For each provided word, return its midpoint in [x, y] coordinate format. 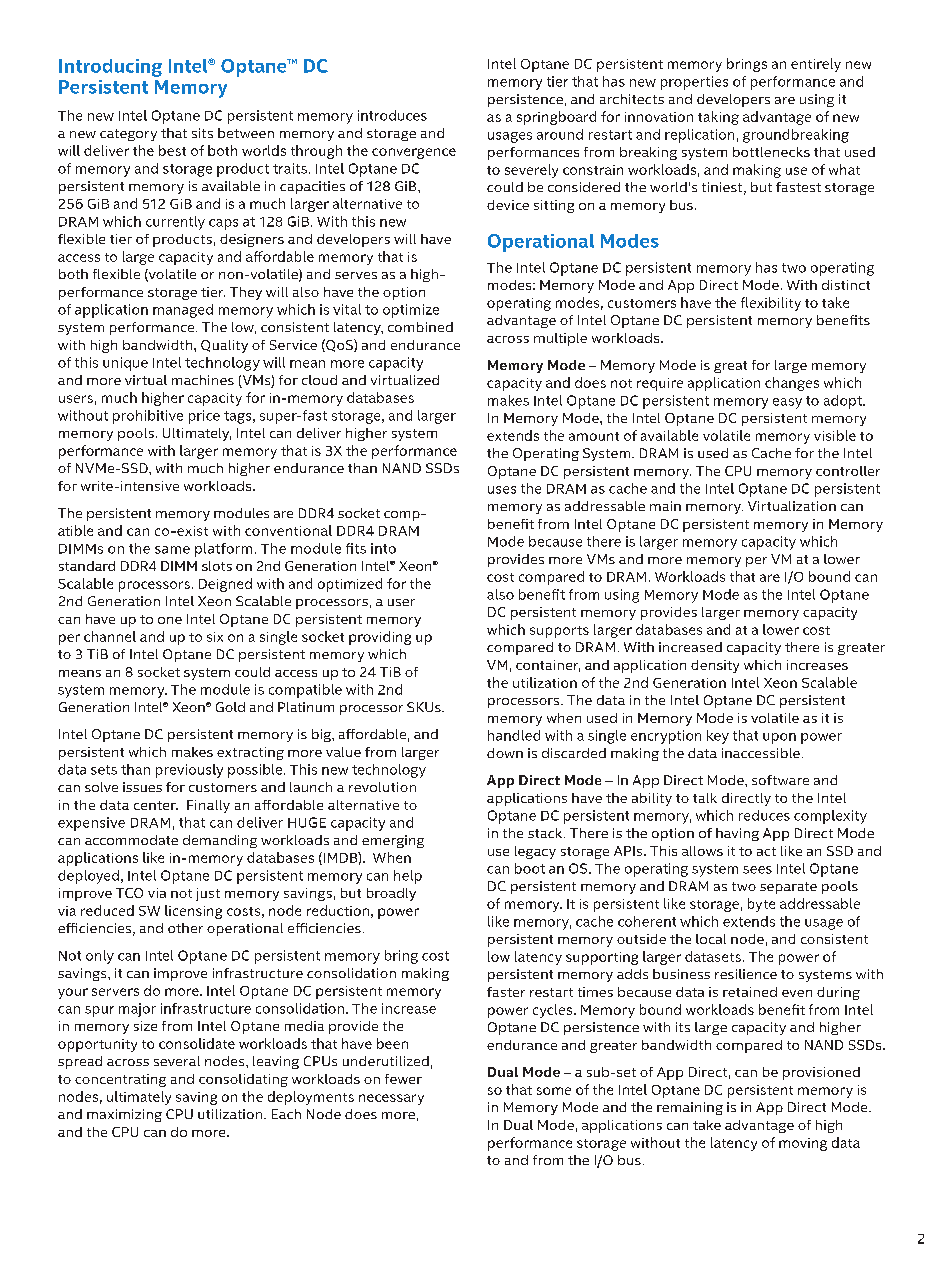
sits [202, 133]
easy [787, 403]
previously [189, 771]
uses [502, 490]
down [505, 753]
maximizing [124, 1115]
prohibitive [148, 417]
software [780, 780]
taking [718, 118]
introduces [392, 115]
